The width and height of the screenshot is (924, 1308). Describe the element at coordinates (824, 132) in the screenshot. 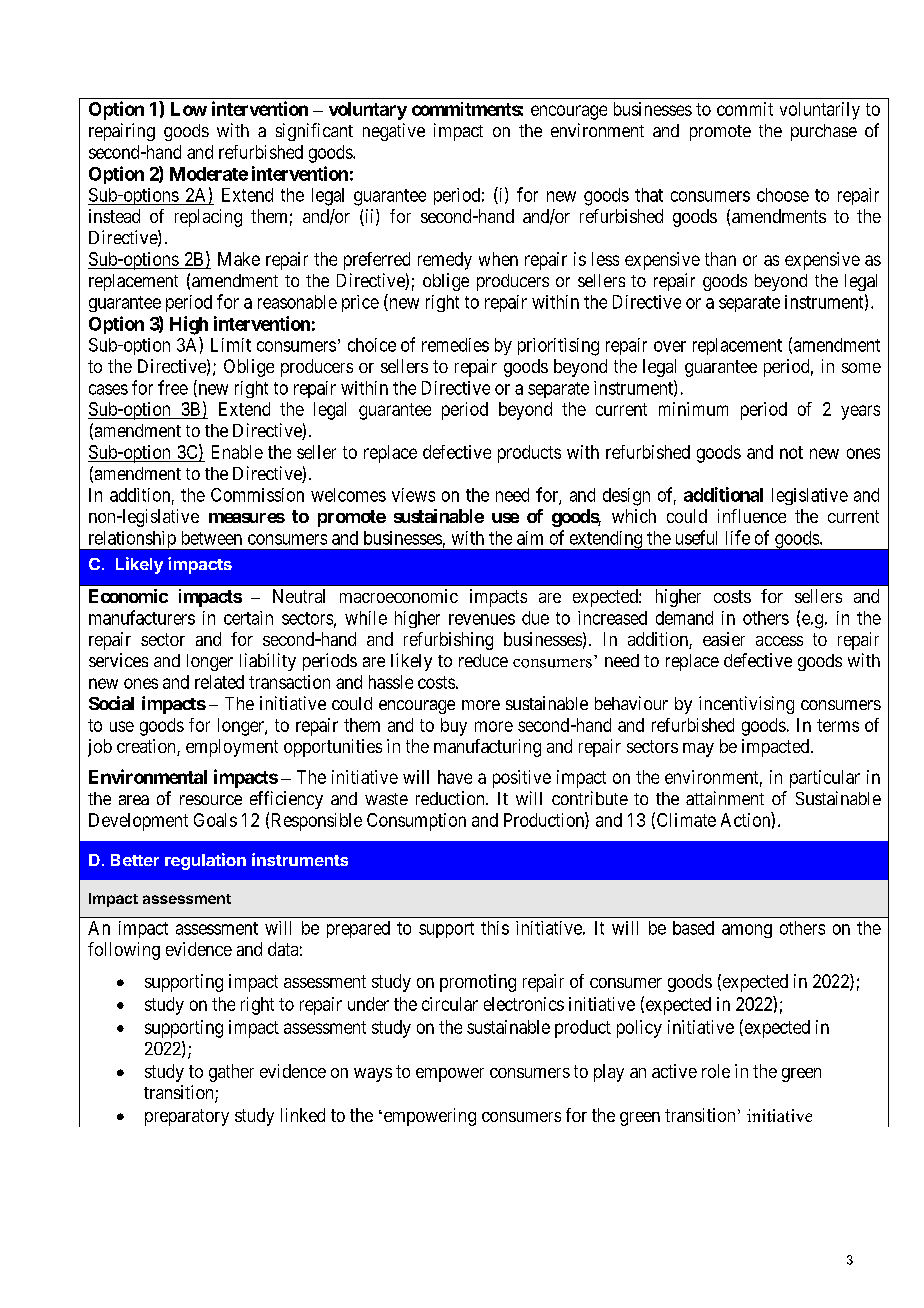

I see `purchase` at that location.
